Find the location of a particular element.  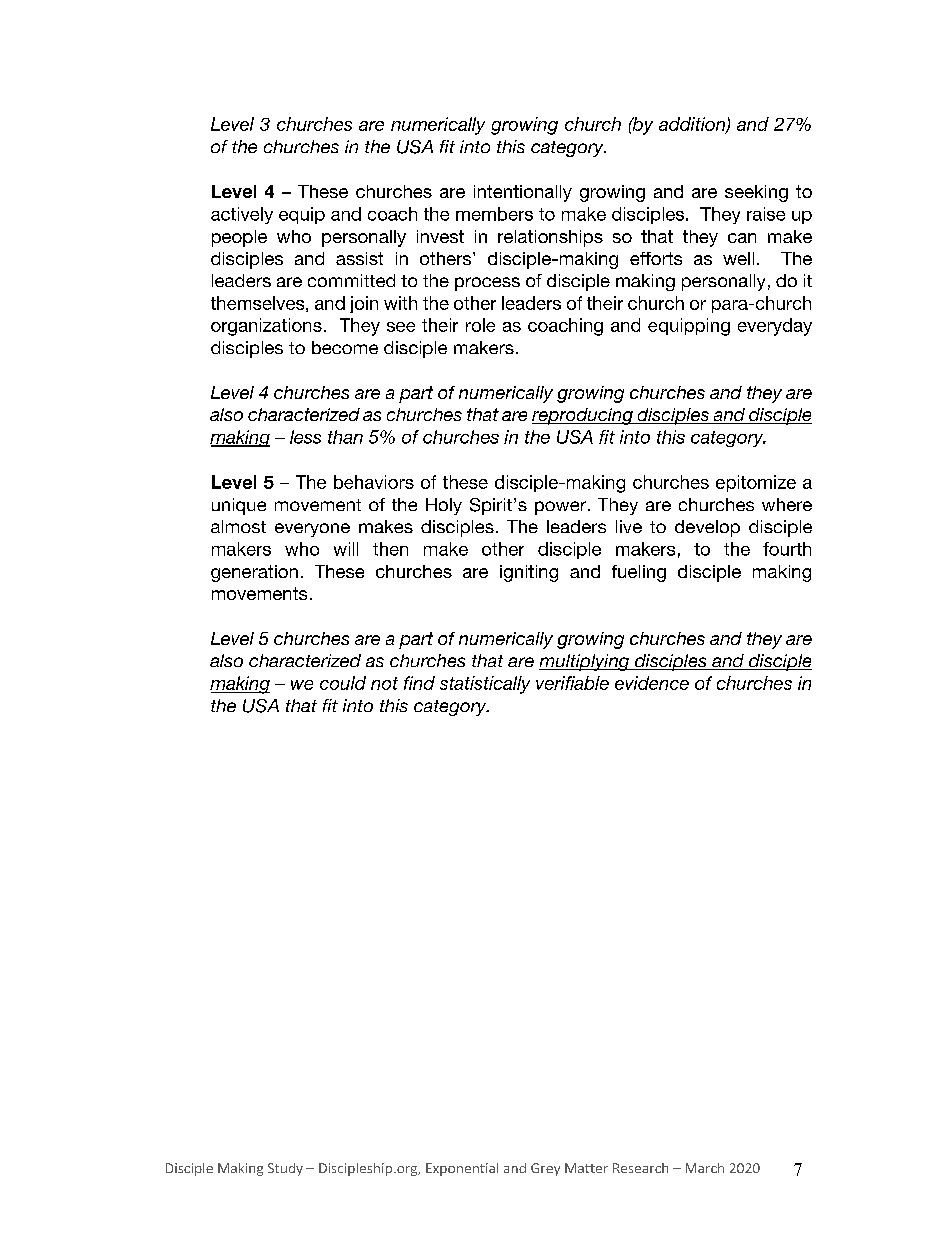

actively is located at coordinates (242, 215).
